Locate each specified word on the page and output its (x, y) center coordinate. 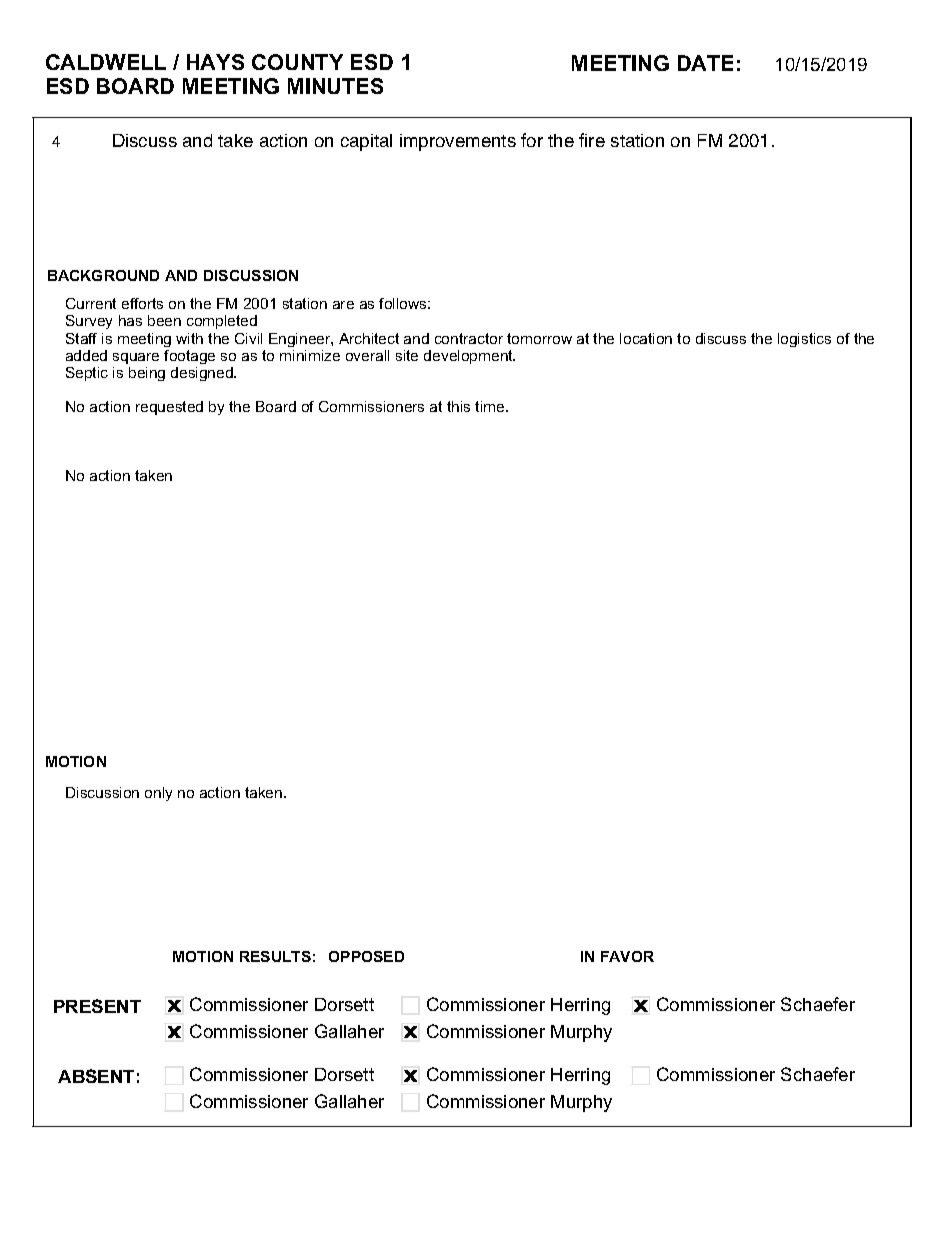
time (491, 406)
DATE (705, 63)
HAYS (215, 62)
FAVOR (627, 956)
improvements (458, 142)
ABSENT (96, 1076)
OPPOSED (366, 956)
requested (169, 408)
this (458, 406)
